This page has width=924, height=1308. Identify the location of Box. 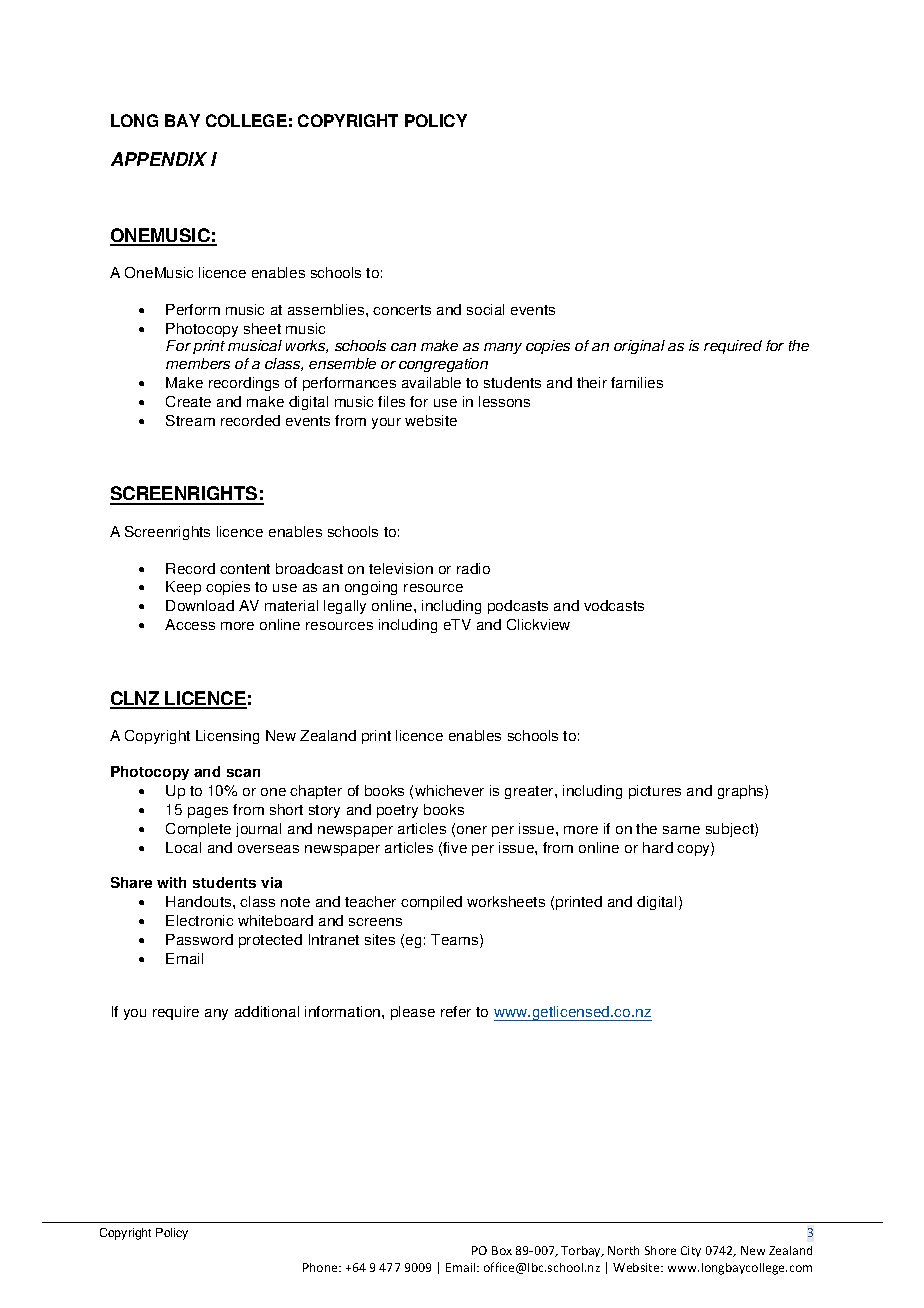
(502, 1250).
